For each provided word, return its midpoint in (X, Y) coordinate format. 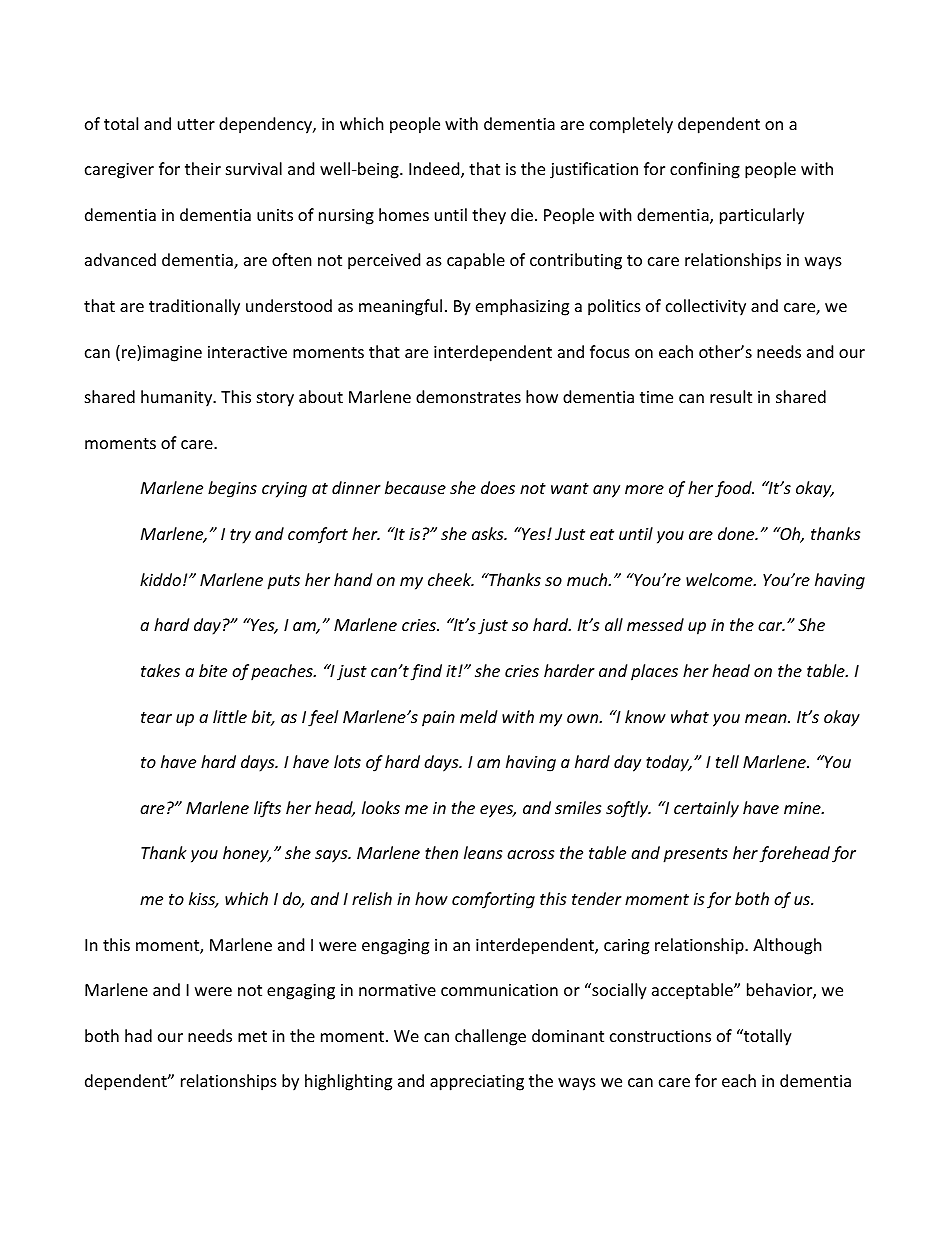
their (203, 168)
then (441, 852)
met (252, 1036)
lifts (267, 809)
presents (695, 855)
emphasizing (522, 307)
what (690, 716)
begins (232, 489)
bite (213, 670)
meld (478, 716)
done (737, 533)
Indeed (435, 170)
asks (489, 533)
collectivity (706, 307)
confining (705, 170)
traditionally (194, 307)
